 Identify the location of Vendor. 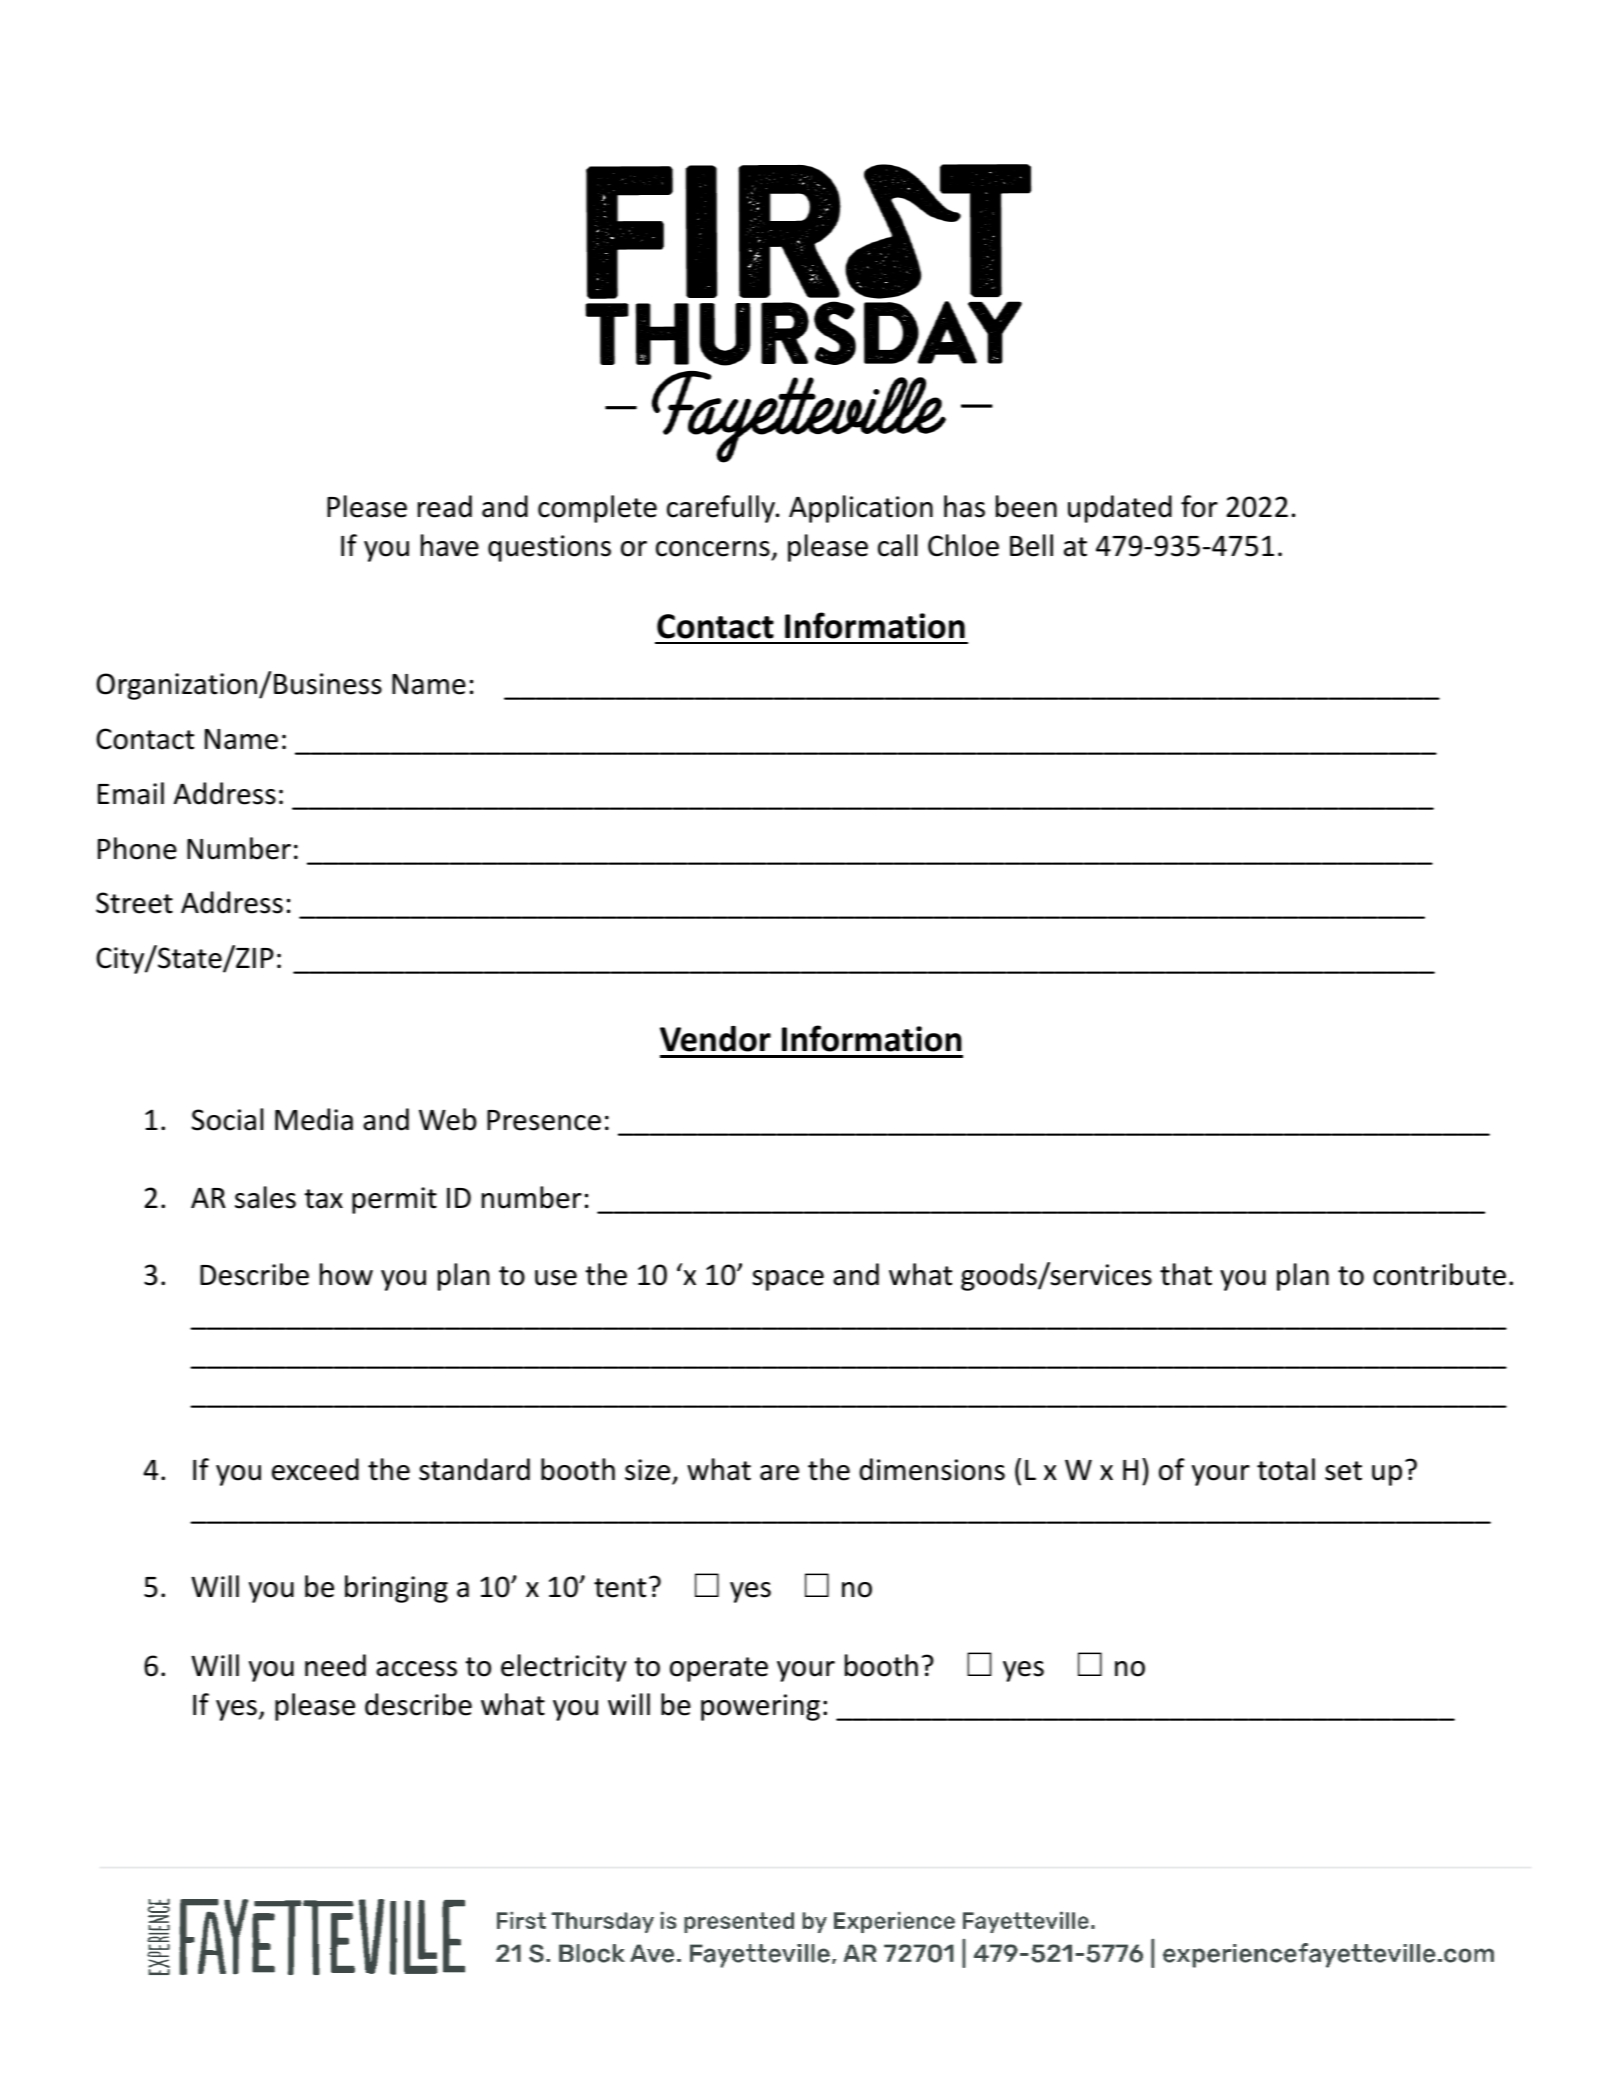
(715, 1039).
